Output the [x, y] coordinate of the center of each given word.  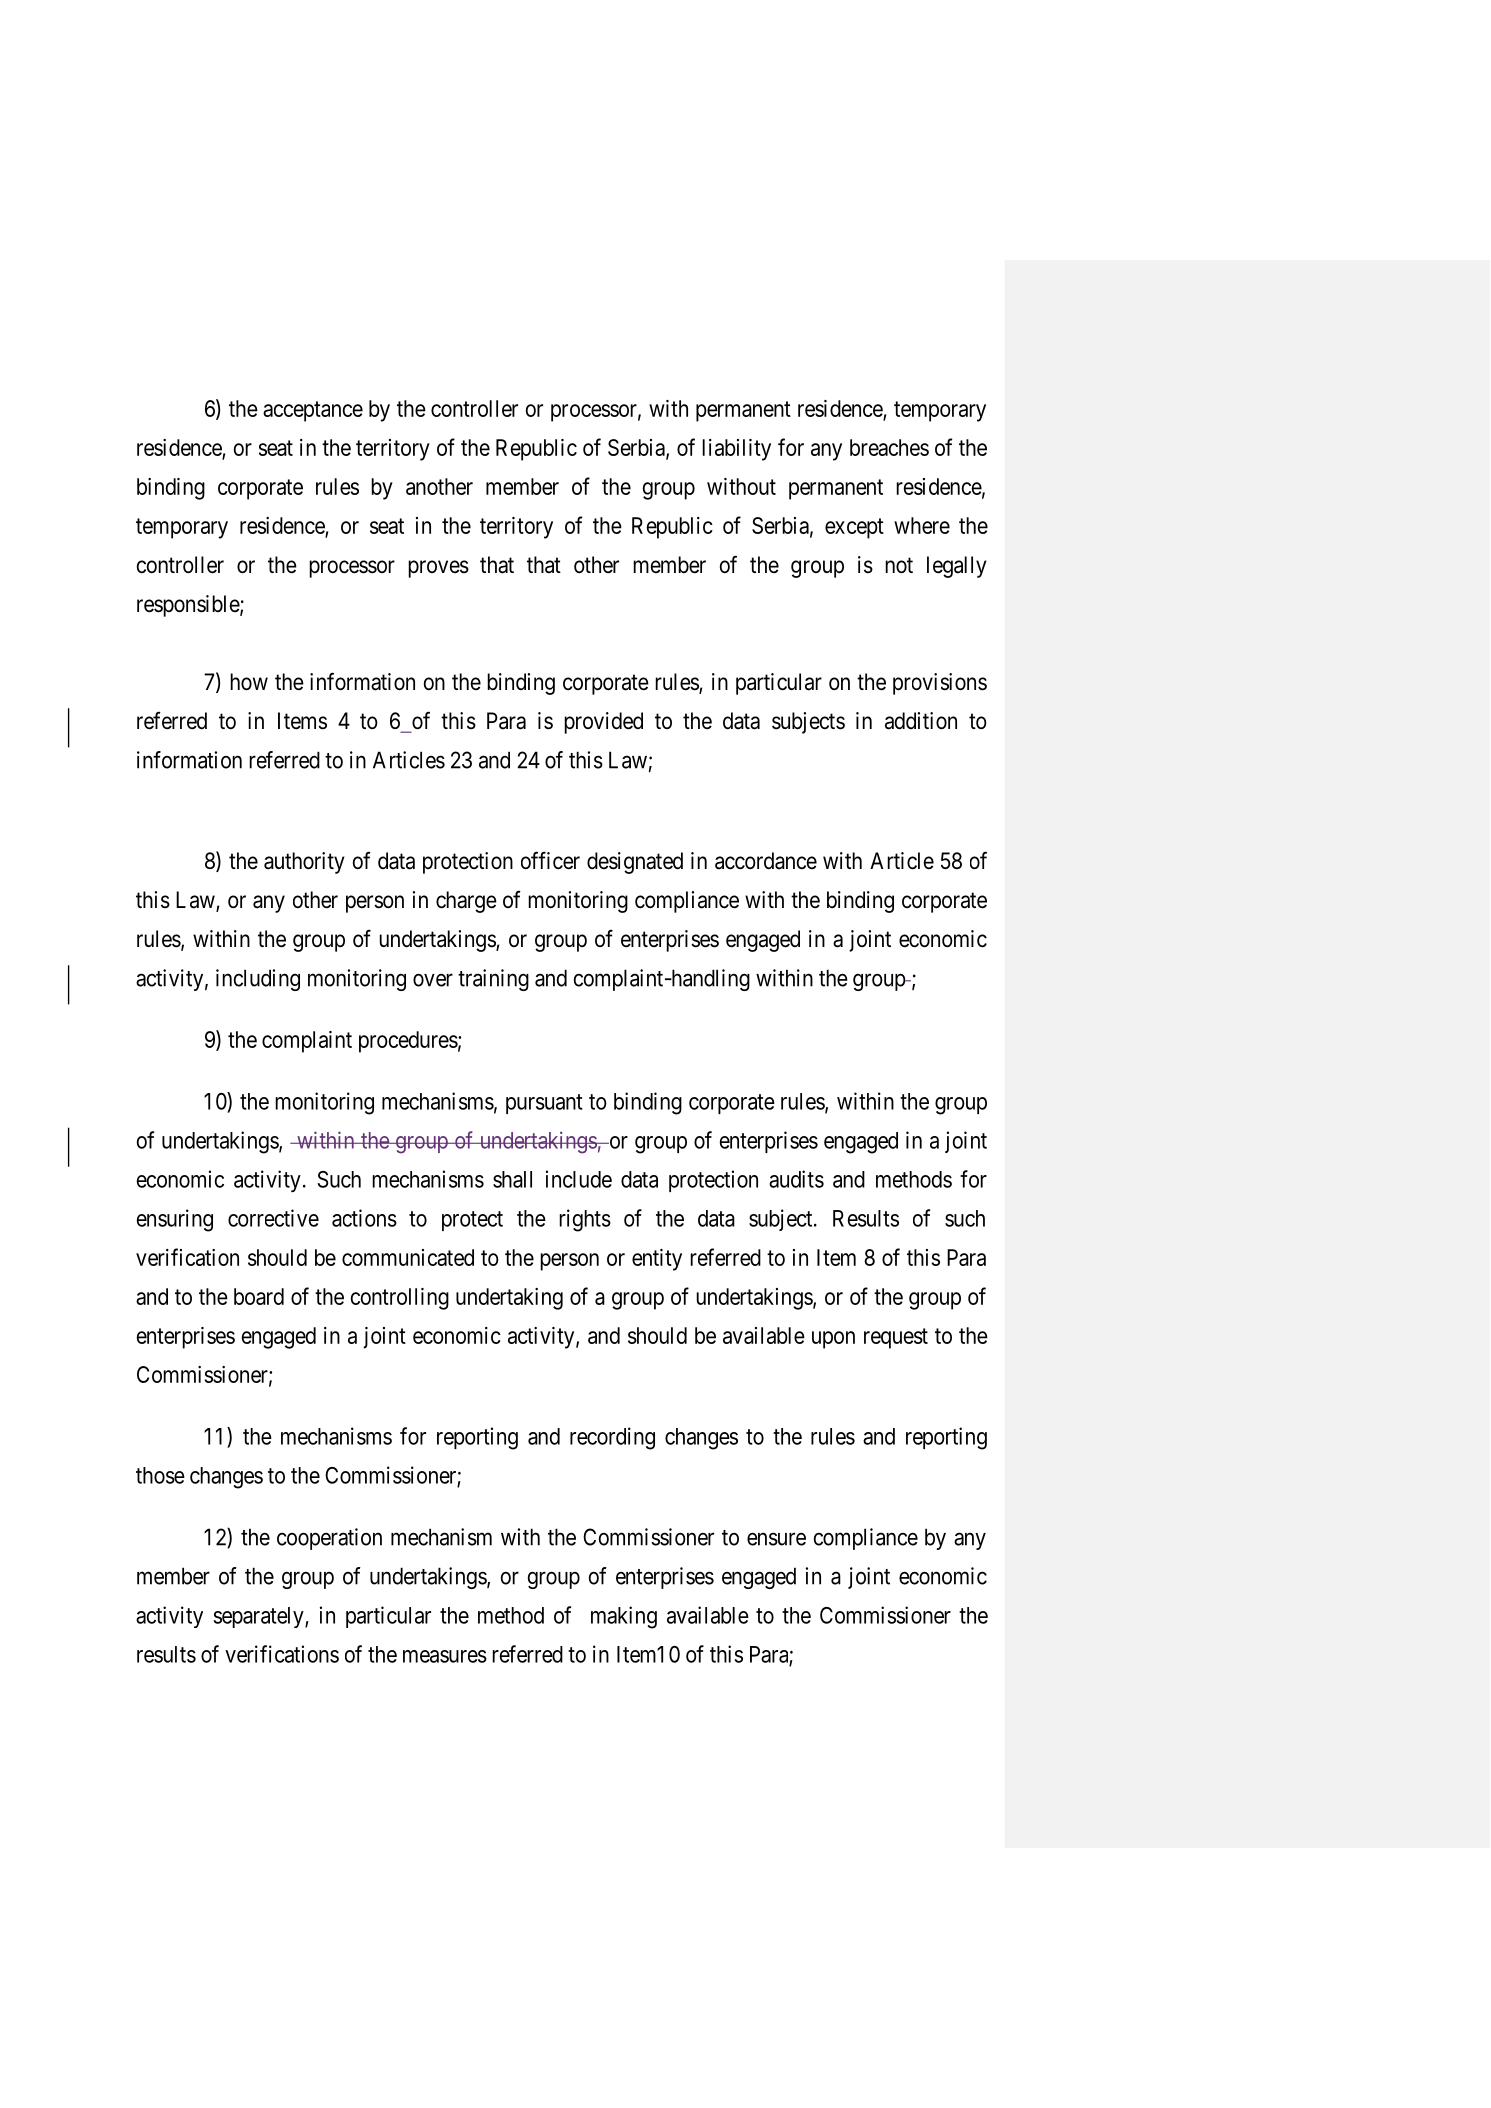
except [854, 528]
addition [921, 721]
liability [736, 450]
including [258, 980]
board [259, 1296]
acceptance [313, 411]
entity [657, 1260]
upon [833, 1340]
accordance [766, 861]
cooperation [329, 1539]
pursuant [544, 1104]
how [249, 682]
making [624, 1617]
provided [603, 723]
